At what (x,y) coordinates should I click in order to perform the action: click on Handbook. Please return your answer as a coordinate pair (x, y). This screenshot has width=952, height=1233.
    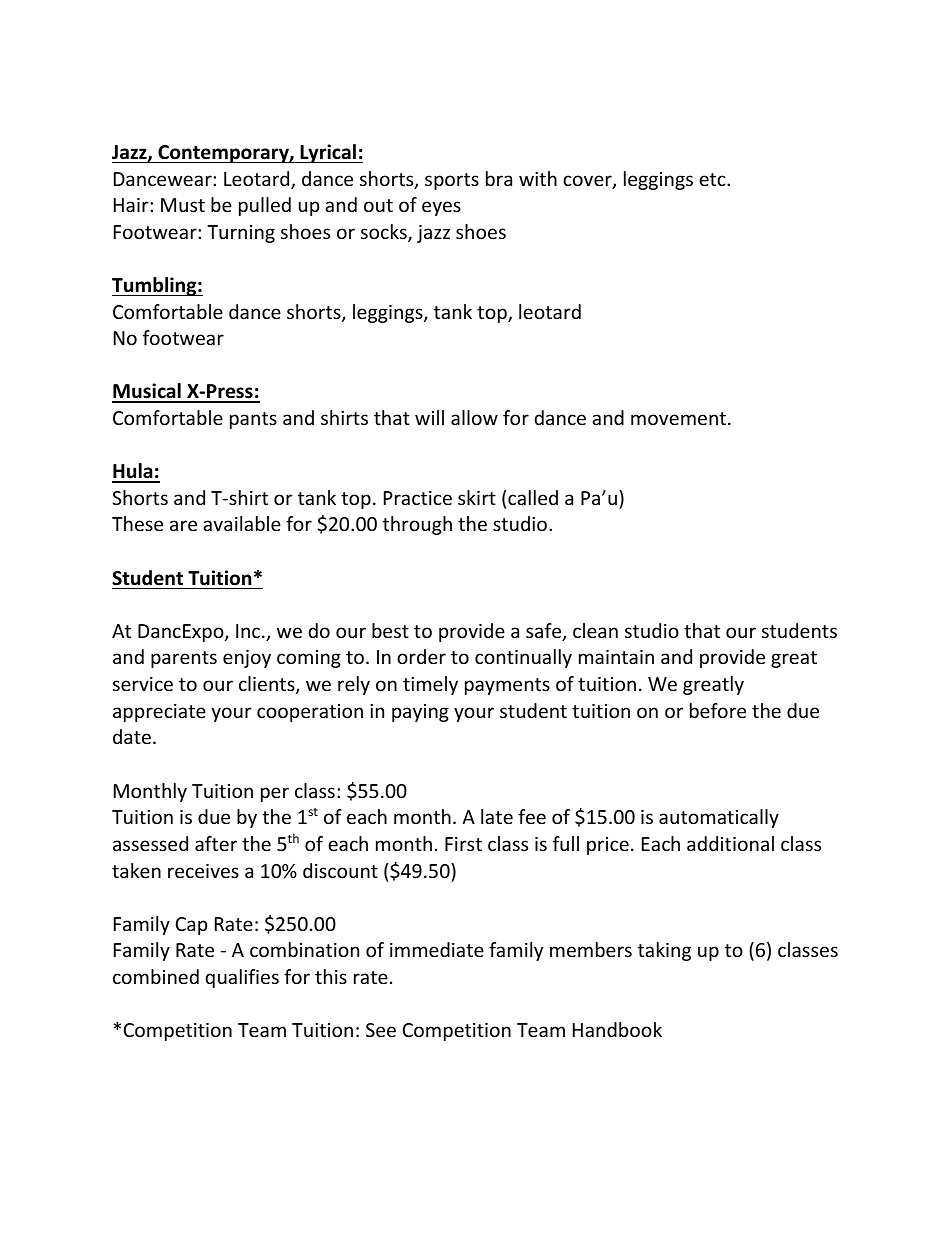
    Looking at the image, I should click on (617, 1029).
